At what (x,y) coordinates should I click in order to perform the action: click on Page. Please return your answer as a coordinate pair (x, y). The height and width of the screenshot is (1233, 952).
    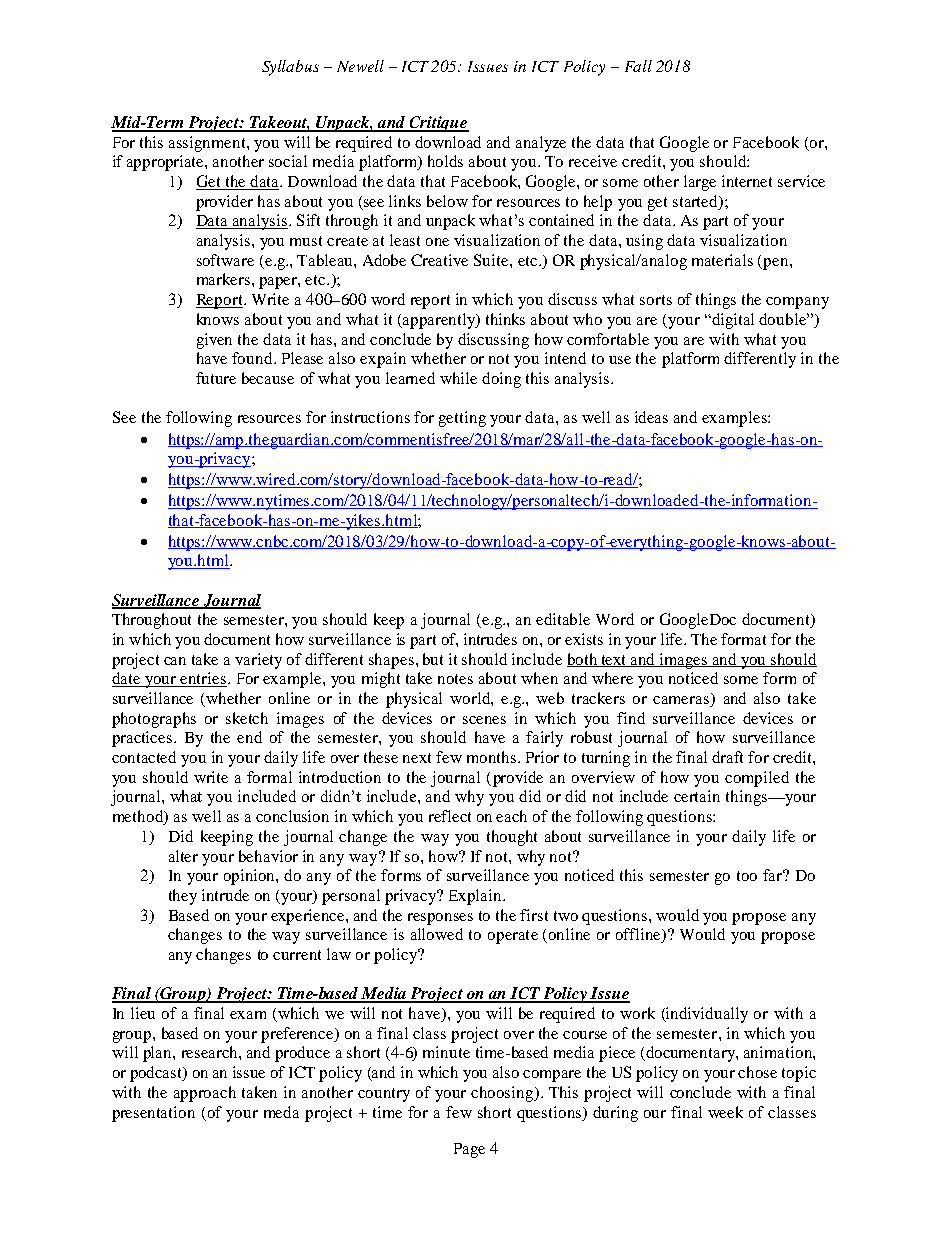
    Looking at the image, I should click on (469, 1150).
